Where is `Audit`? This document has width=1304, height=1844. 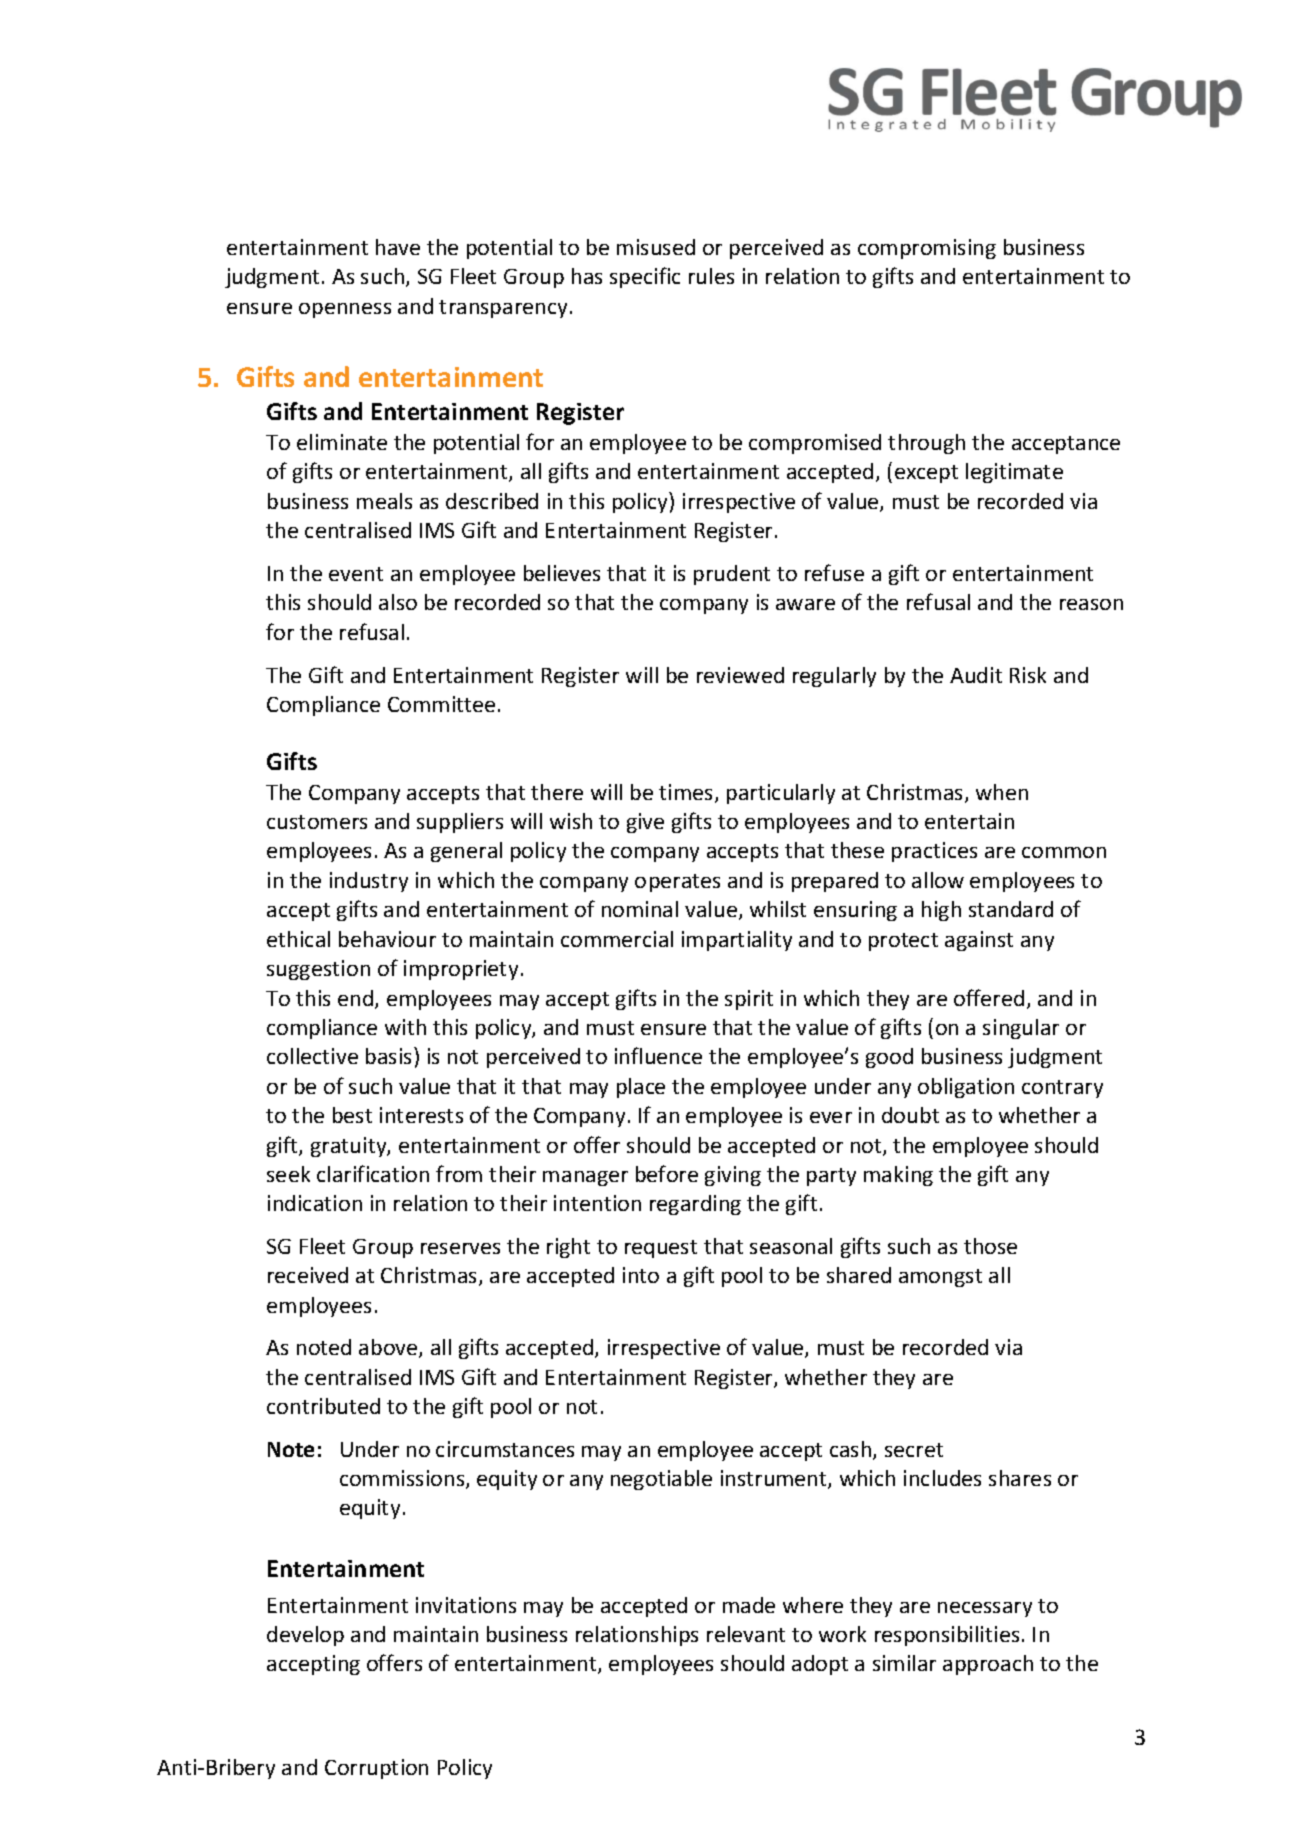
Audit is located at coordinates (976, 675).
